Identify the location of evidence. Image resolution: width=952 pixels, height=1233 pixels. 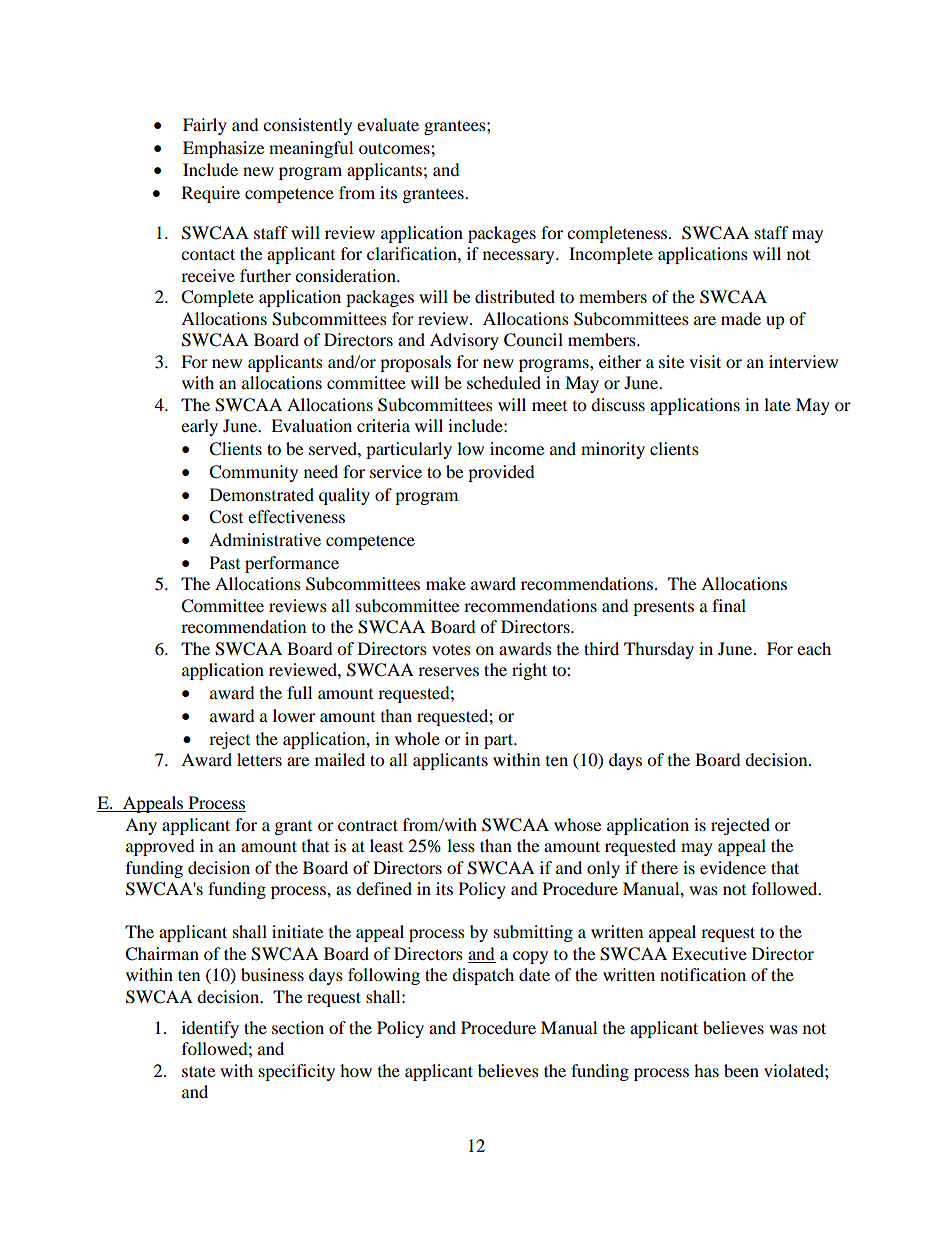
(733, 867).
